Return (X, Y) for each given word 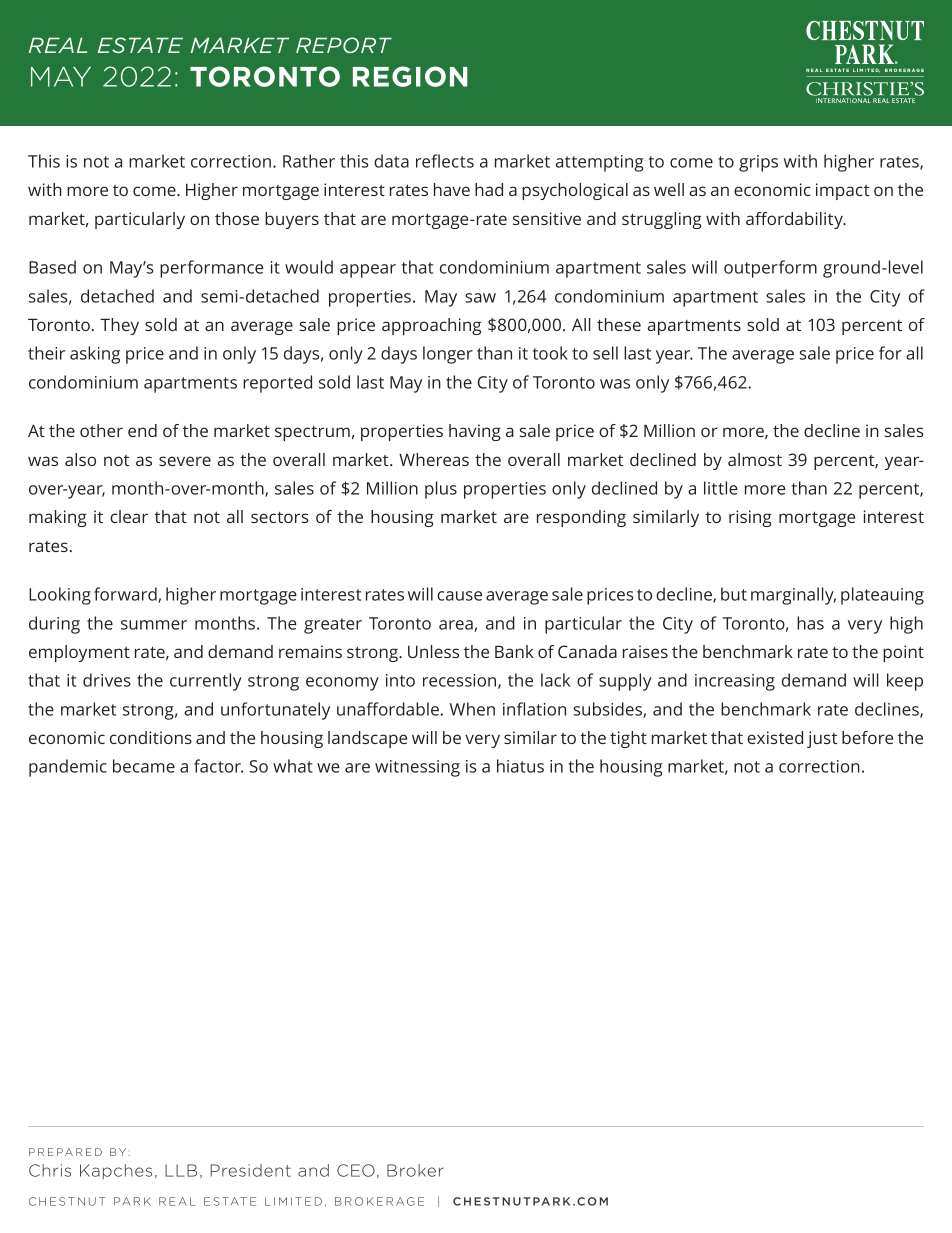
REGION (410, 76)
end (142, 430)
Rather (309, 161)
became (144, 766)
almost (755, 459)
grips (758, 163)
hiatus (520, 766)
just (822, 739)
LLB (181, 1170)
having (475, 432)
